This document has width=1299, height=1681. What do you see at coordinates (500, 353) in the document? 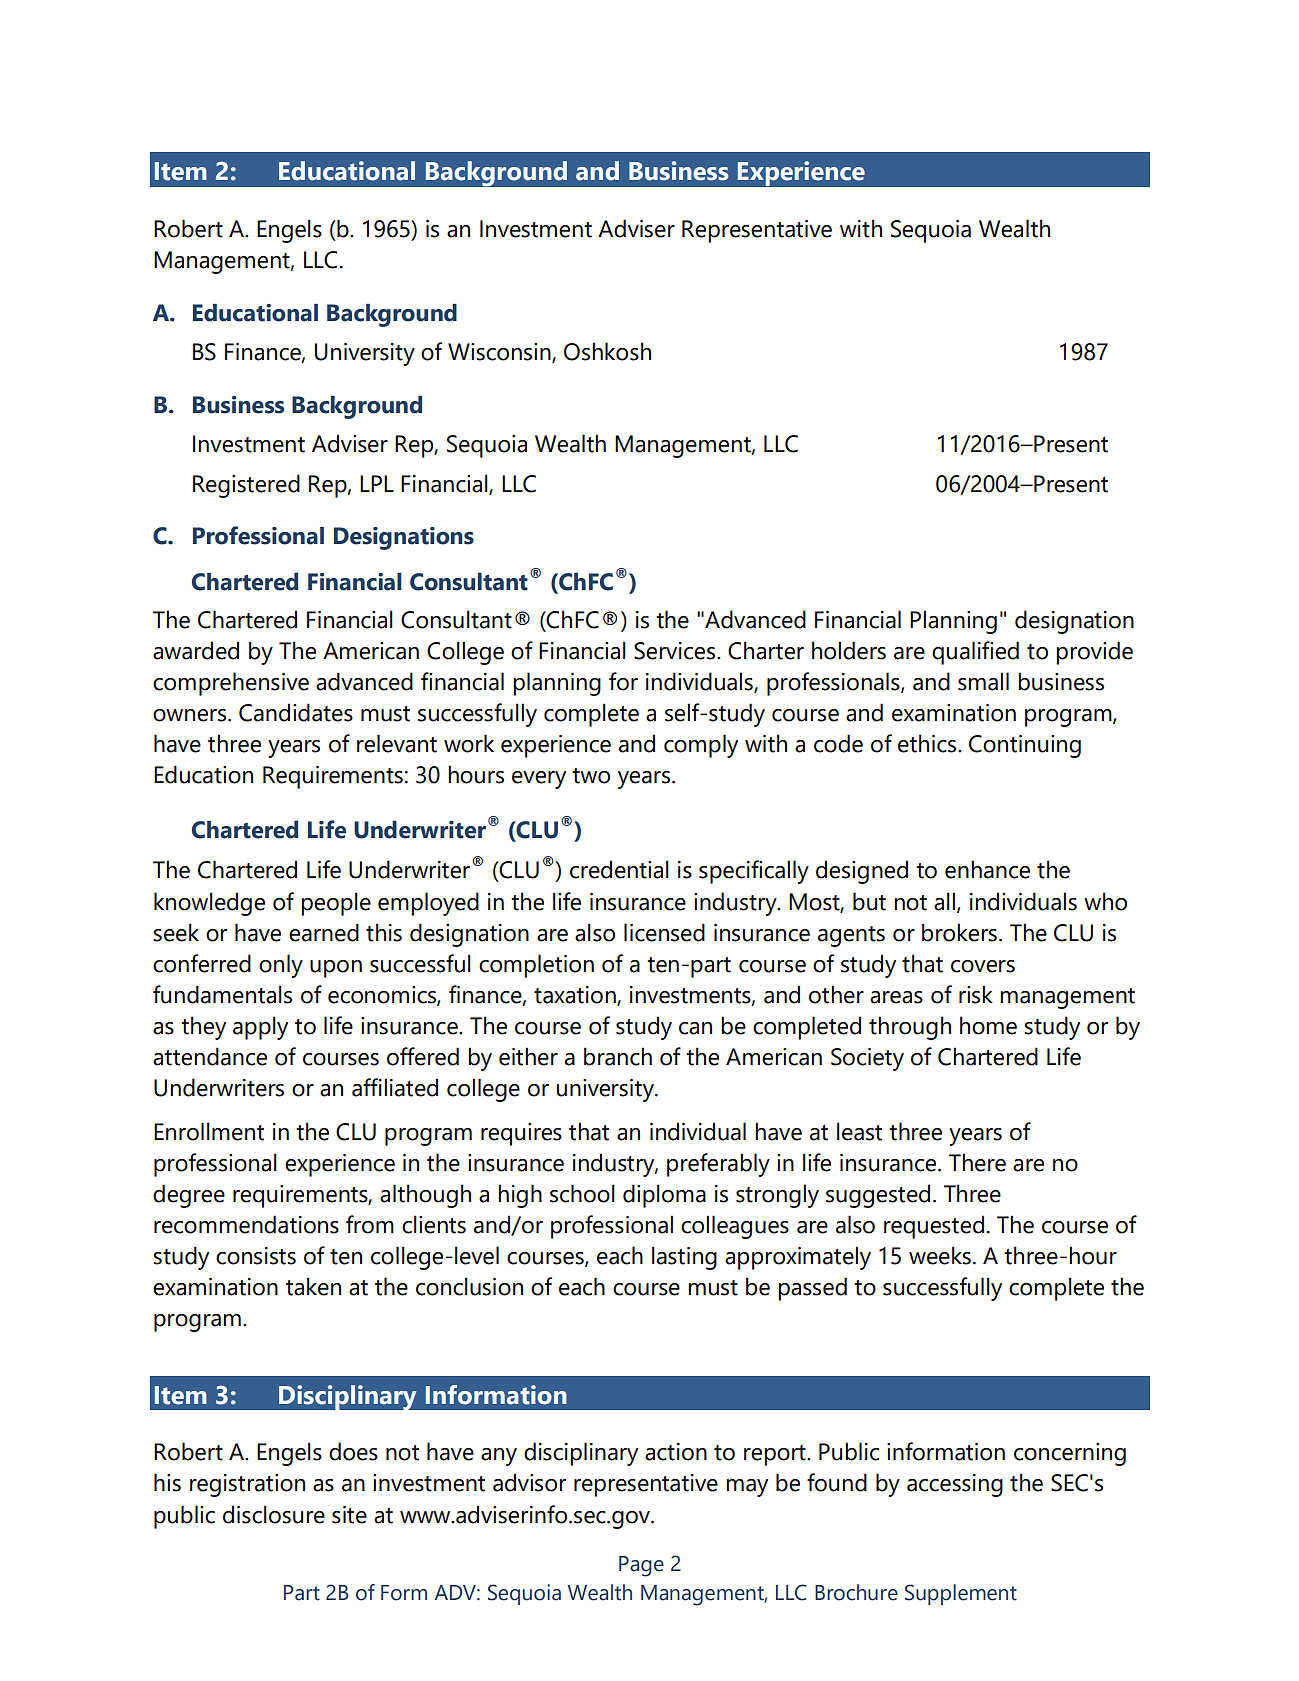
I see `Wisconsin` at bounding box center [500, 353].
